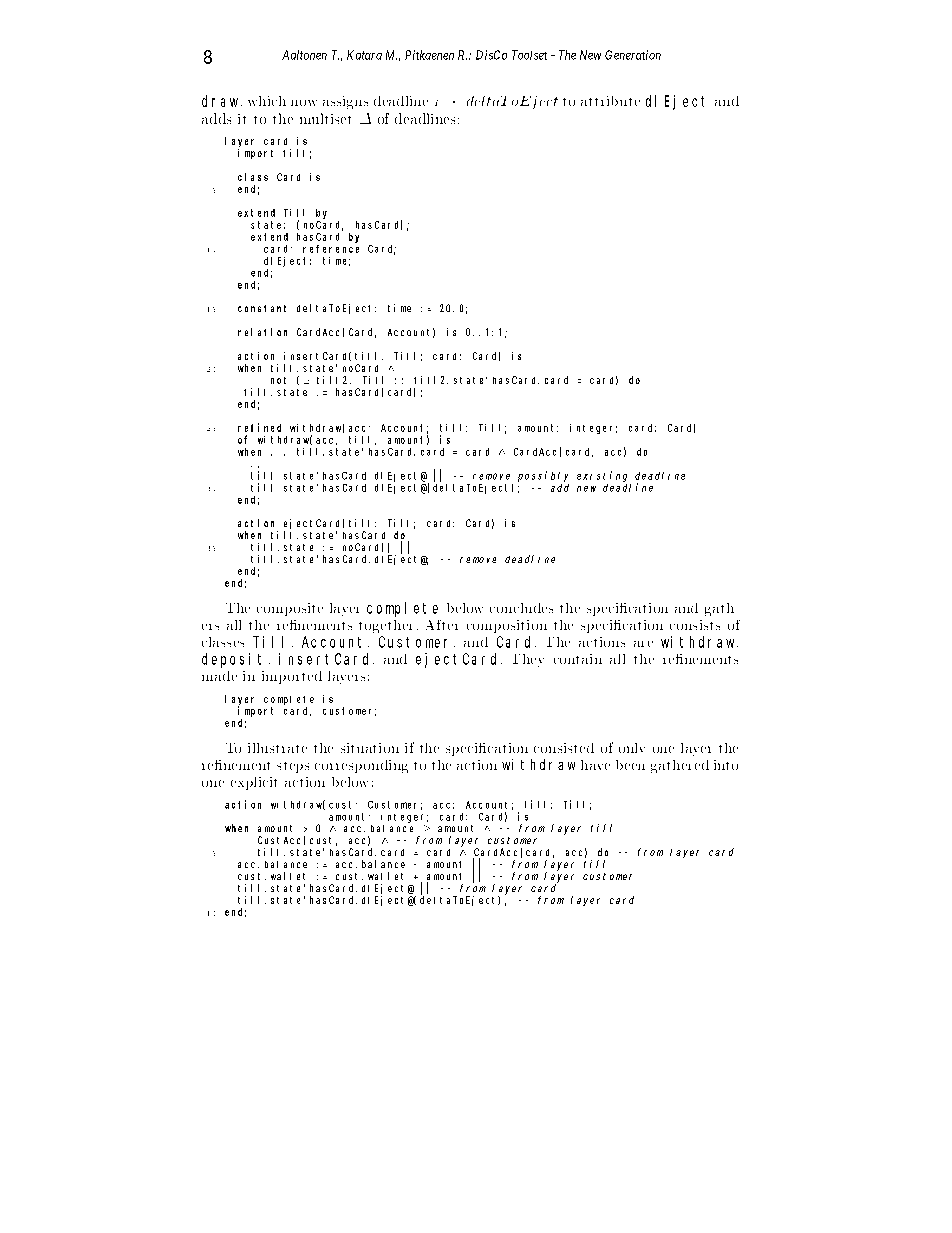 The image size is (952, 1233). I want to click on refined, so click(259, 427).
